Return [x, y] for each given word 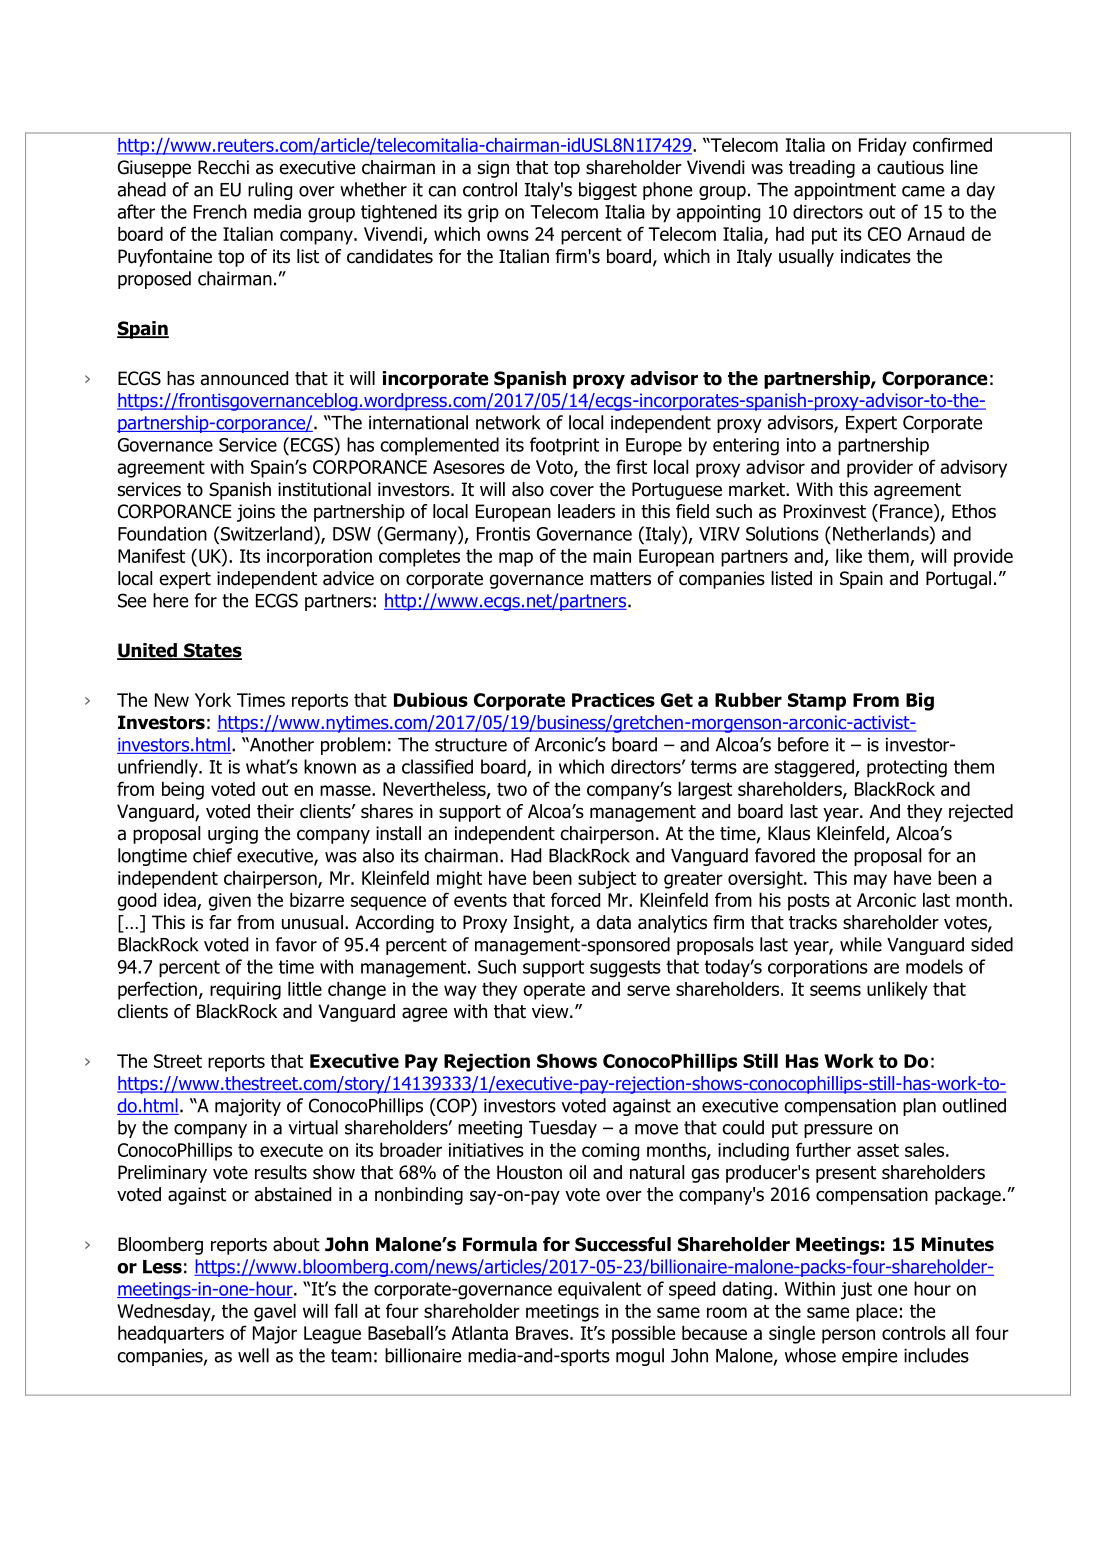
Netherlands [882, 533]
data [613, 922]
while [861, 944]
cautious [910, 167]
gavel [275, 1313]
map [516, 559]
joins [256, 513]
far [220, 922]
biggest [608, 191]
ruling [270, 191]
